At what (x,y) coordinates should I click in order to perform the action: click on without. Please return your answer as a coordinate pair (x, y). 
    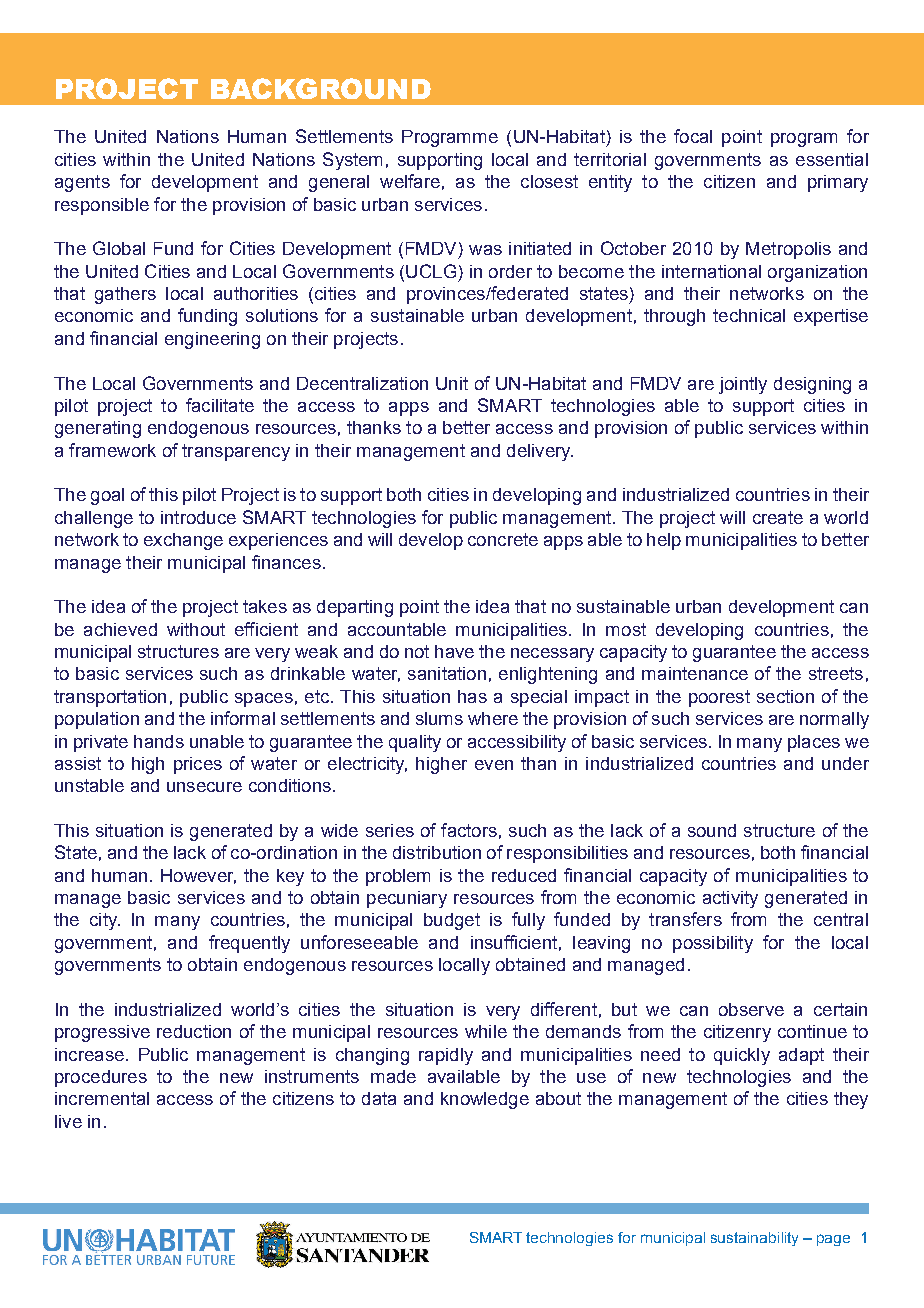
    Looking at the image, I should click on (196, 629).
